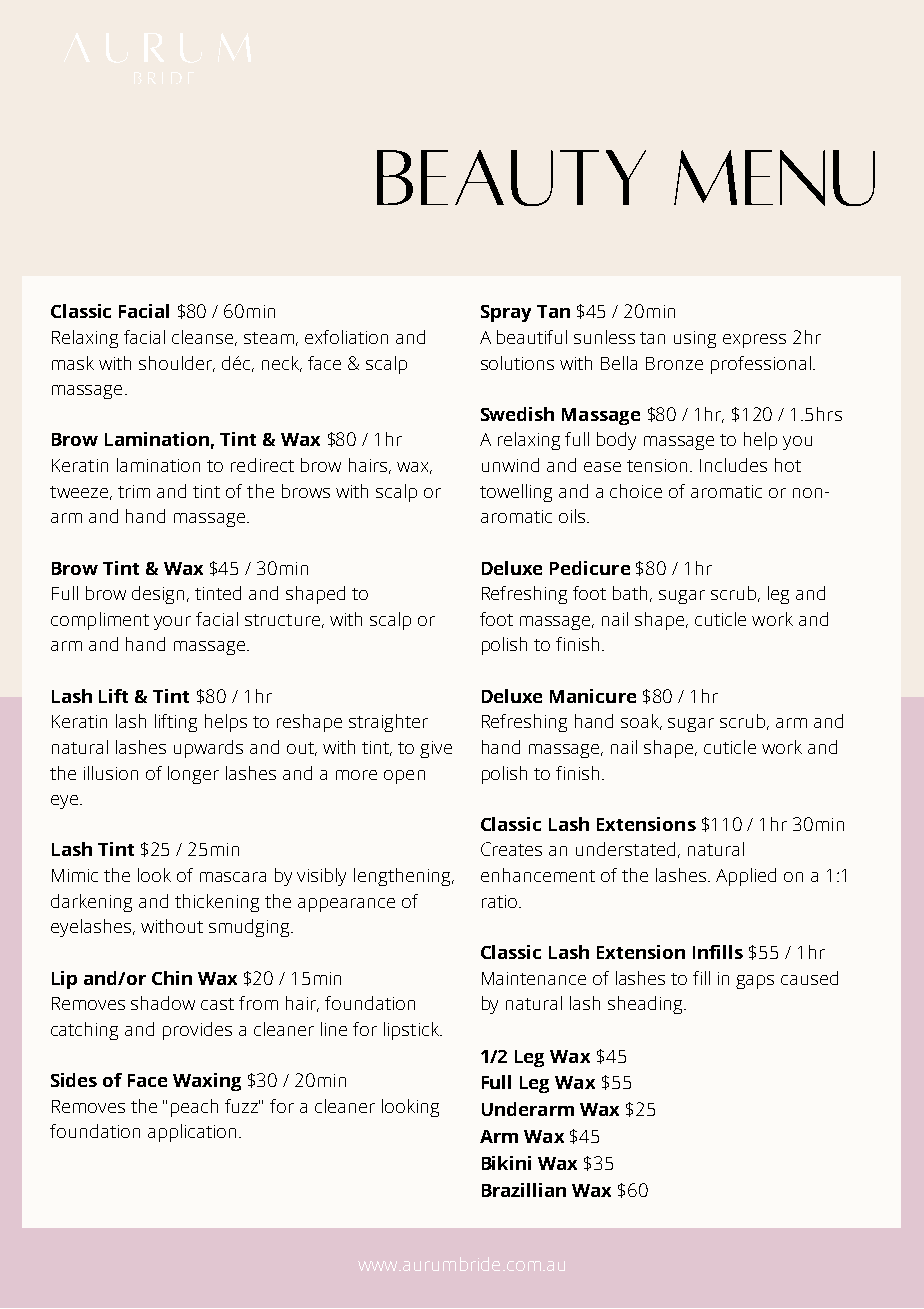 The width and height of the screenshot is (924, 1309). What do you see at coordinates (774, 178) in the screenshot?
I see `MENU` at bounding box center [774, 178].
